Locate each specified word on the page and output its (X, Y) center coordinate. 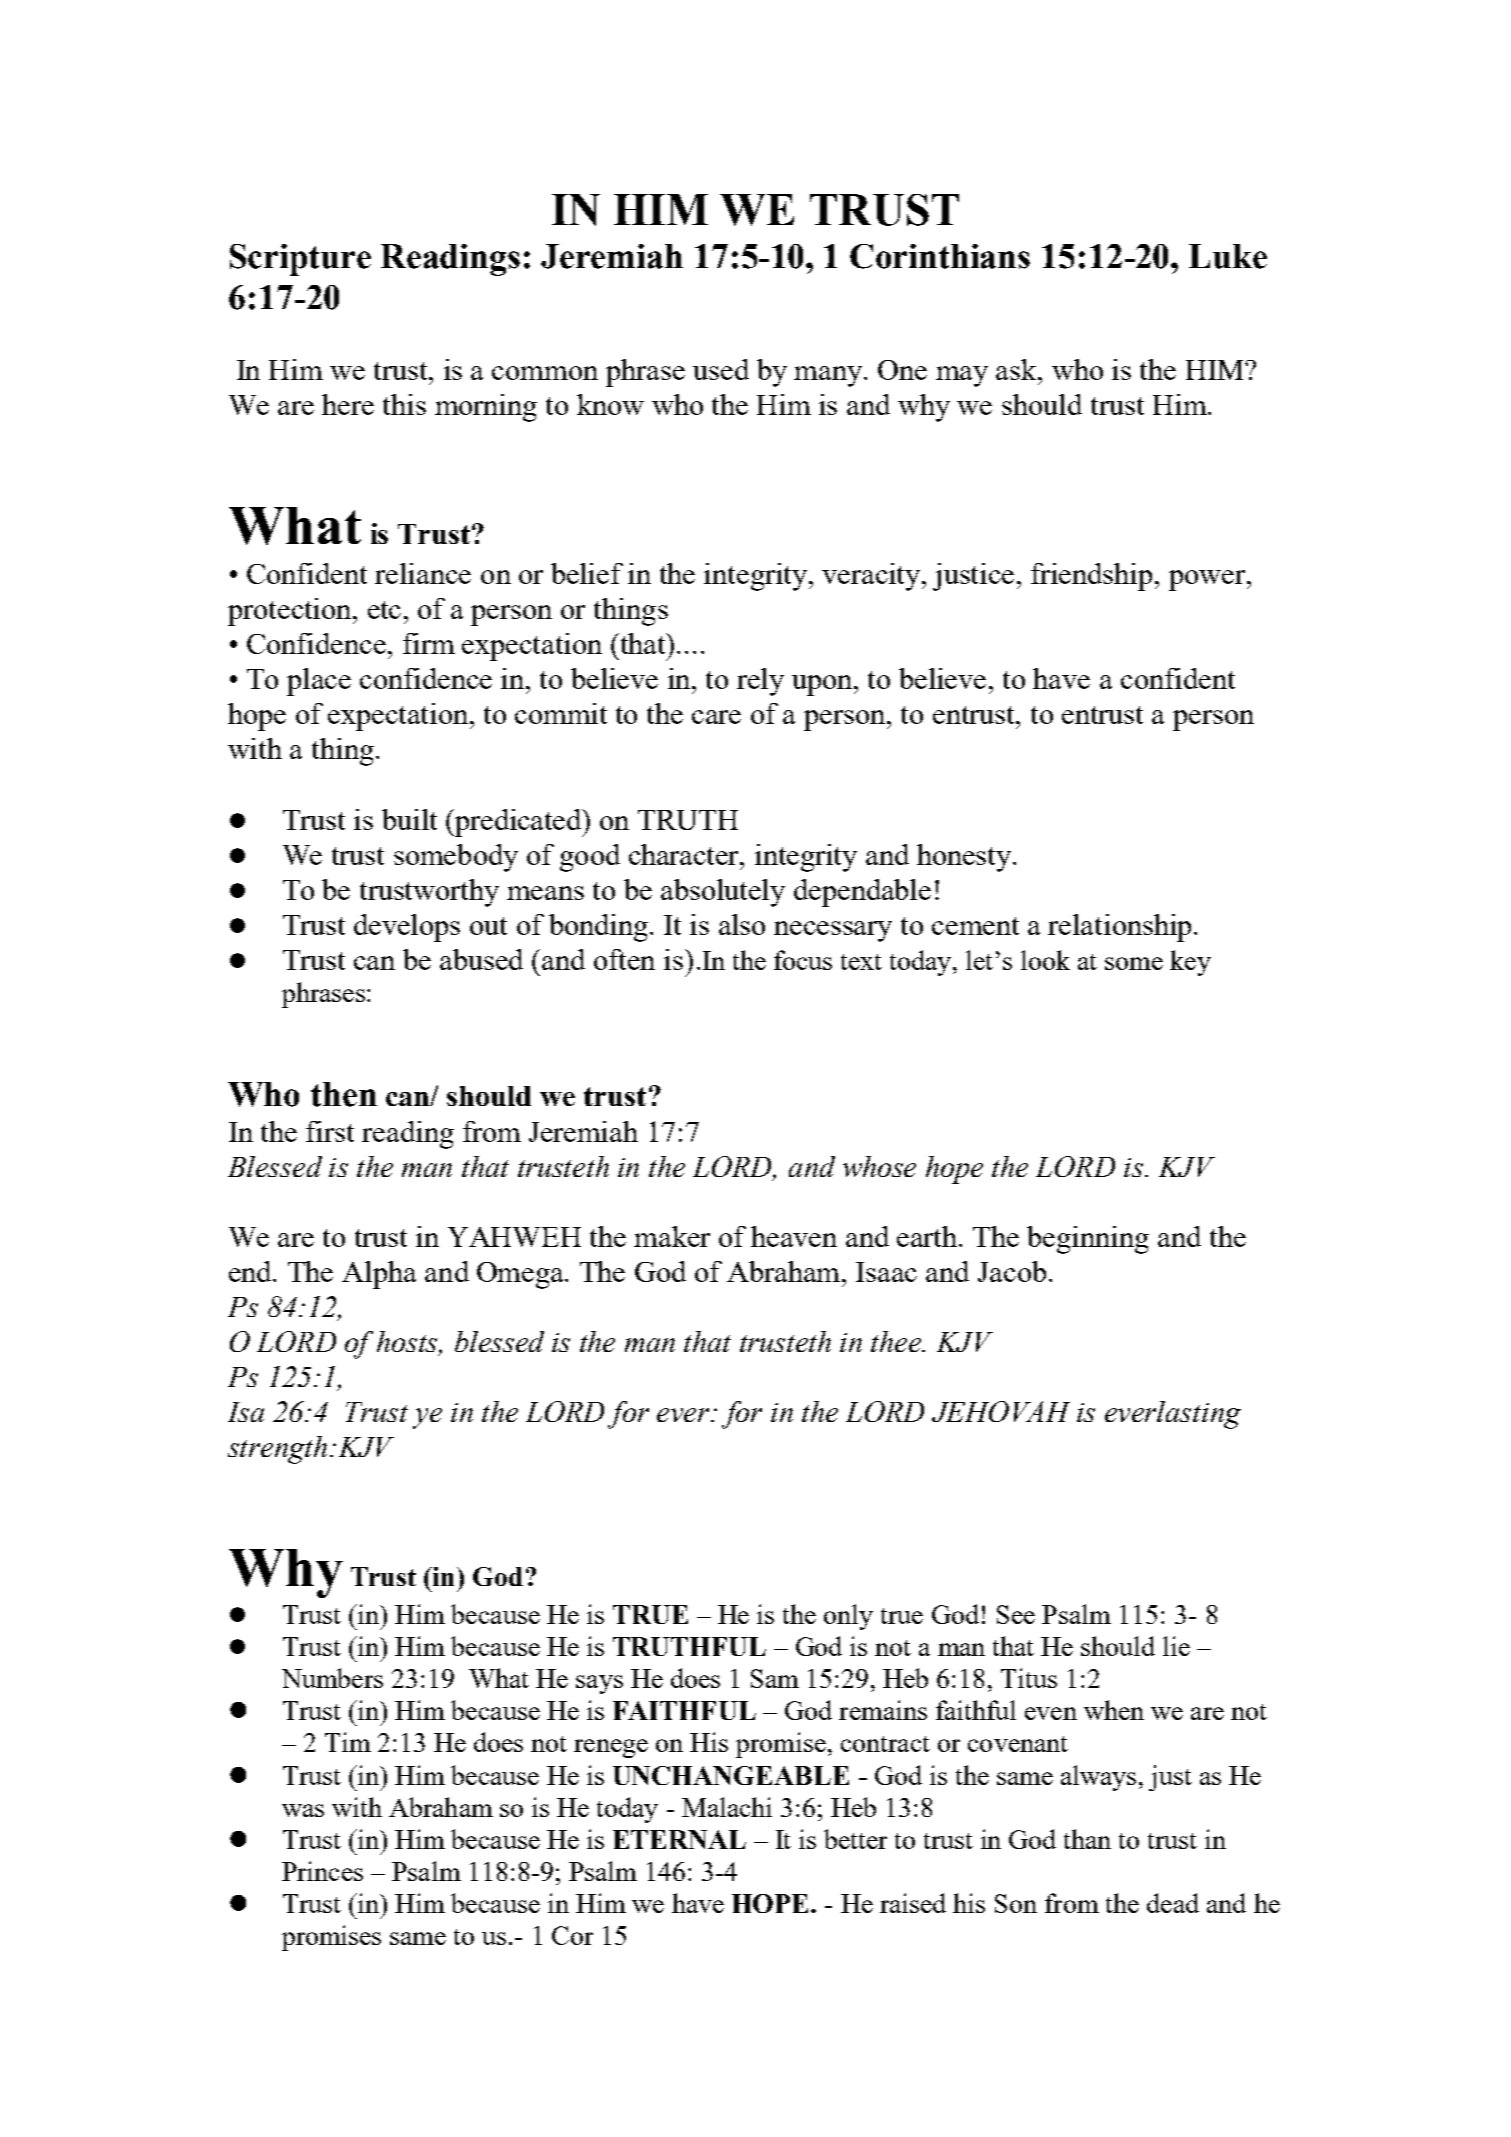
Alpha (379, 1275)
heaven (794, 1236)
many (829, 376)
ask (1018, 369)
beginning (1088, 1240)
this (404, 404)
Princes (322, 1871)
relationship (1119, 928)
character (685, 854)
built (409, 819)
